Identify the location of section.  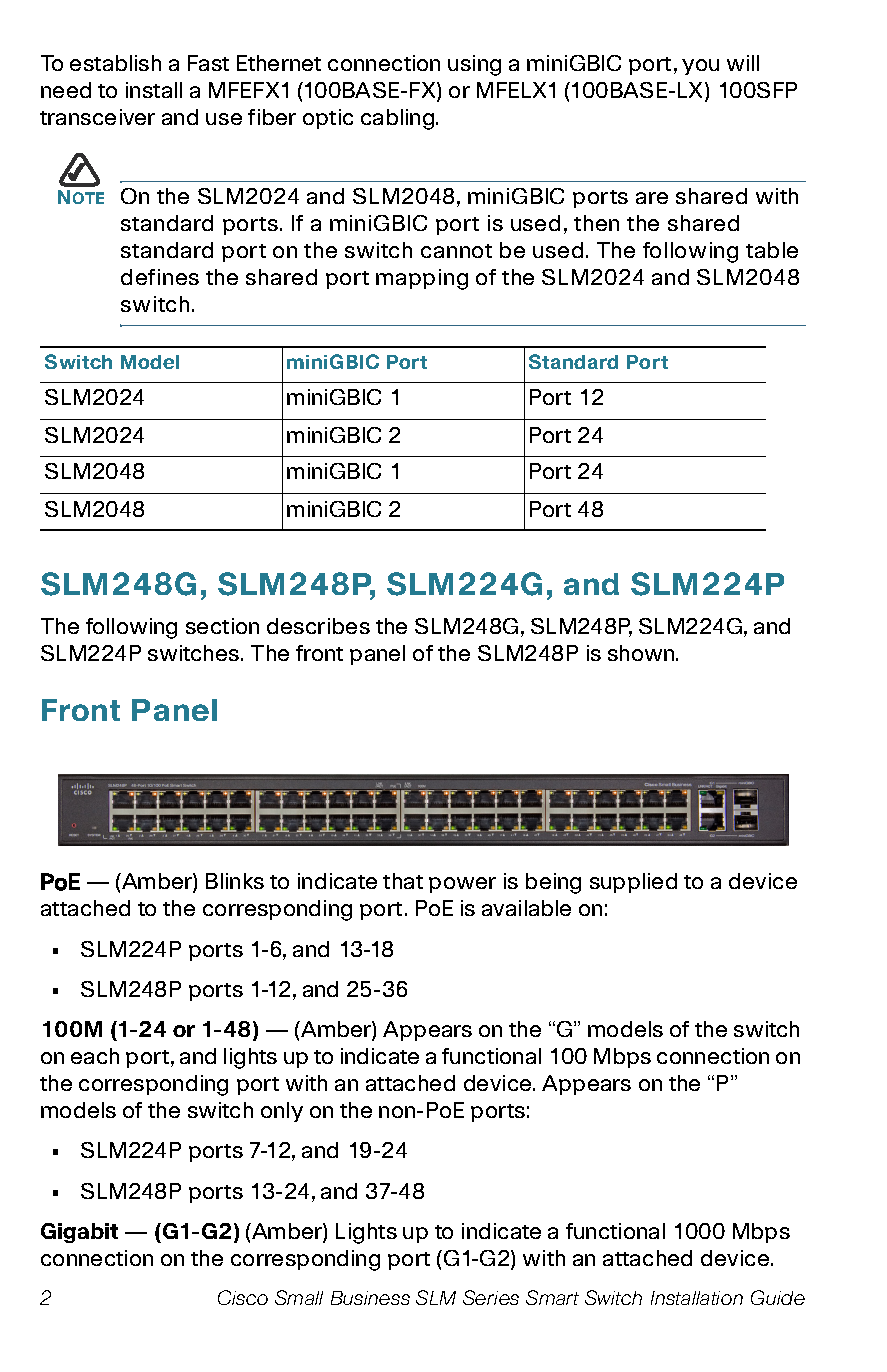
(222, 626).
